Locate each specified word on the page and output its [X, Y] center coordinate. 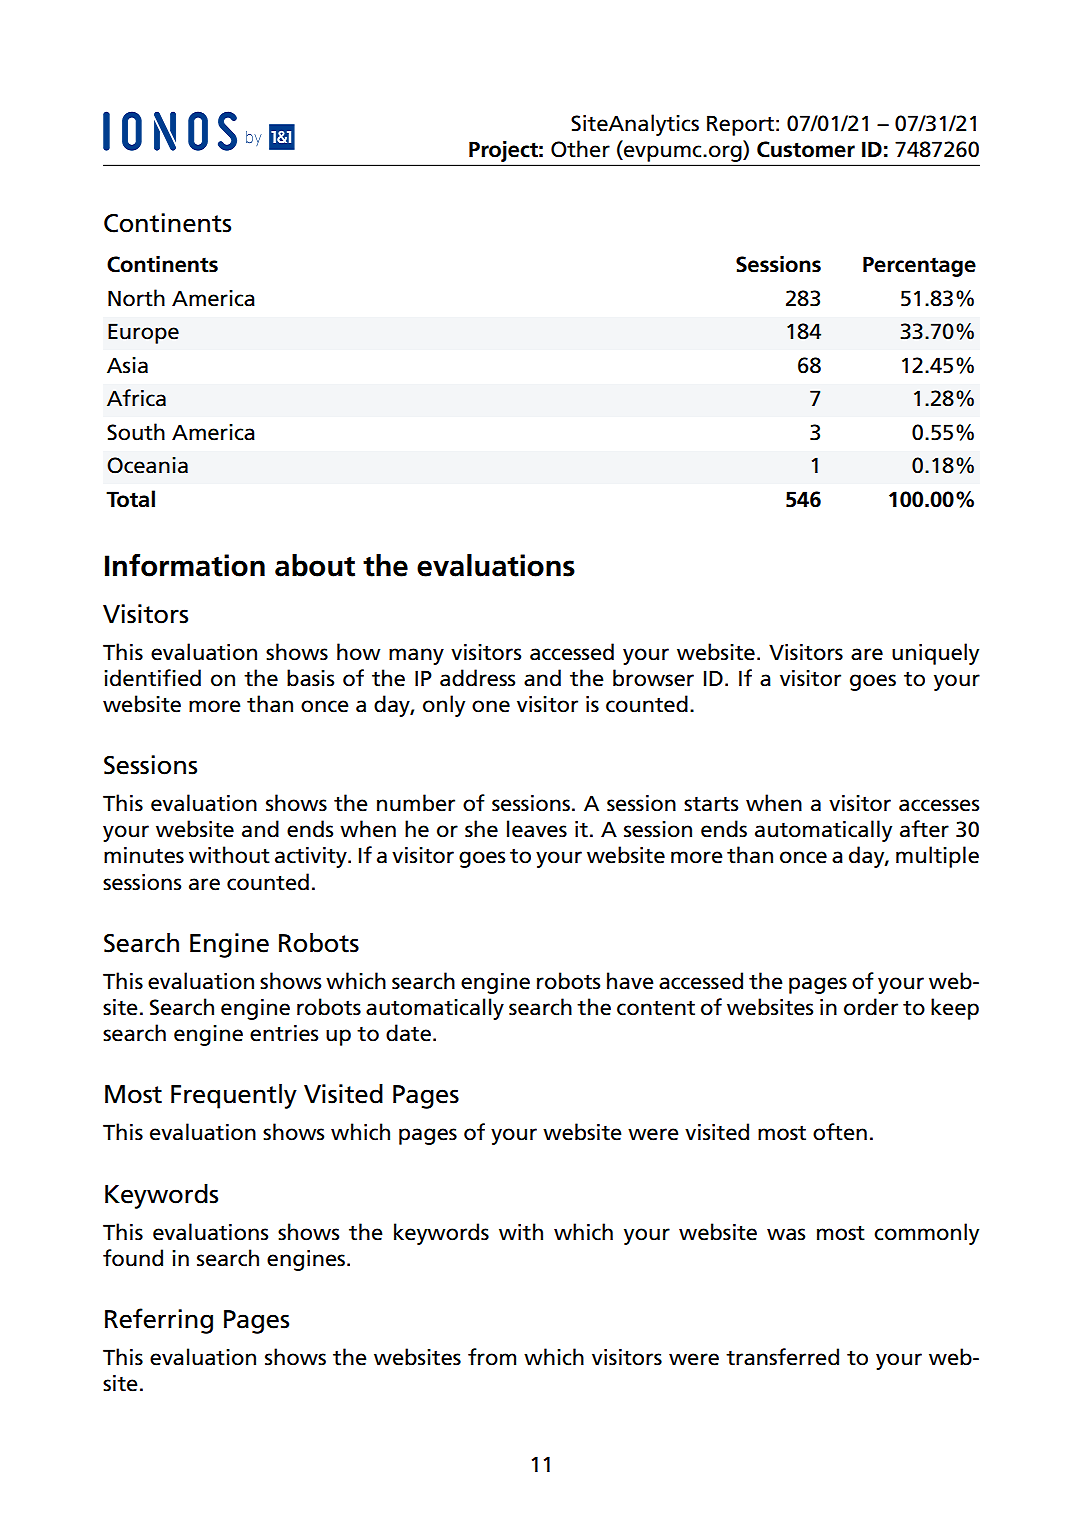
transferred [782, 1357]
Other [580, 149]
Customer [806, 149]
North [136, 298]
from [492, 1357]
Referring [159, 1321]
